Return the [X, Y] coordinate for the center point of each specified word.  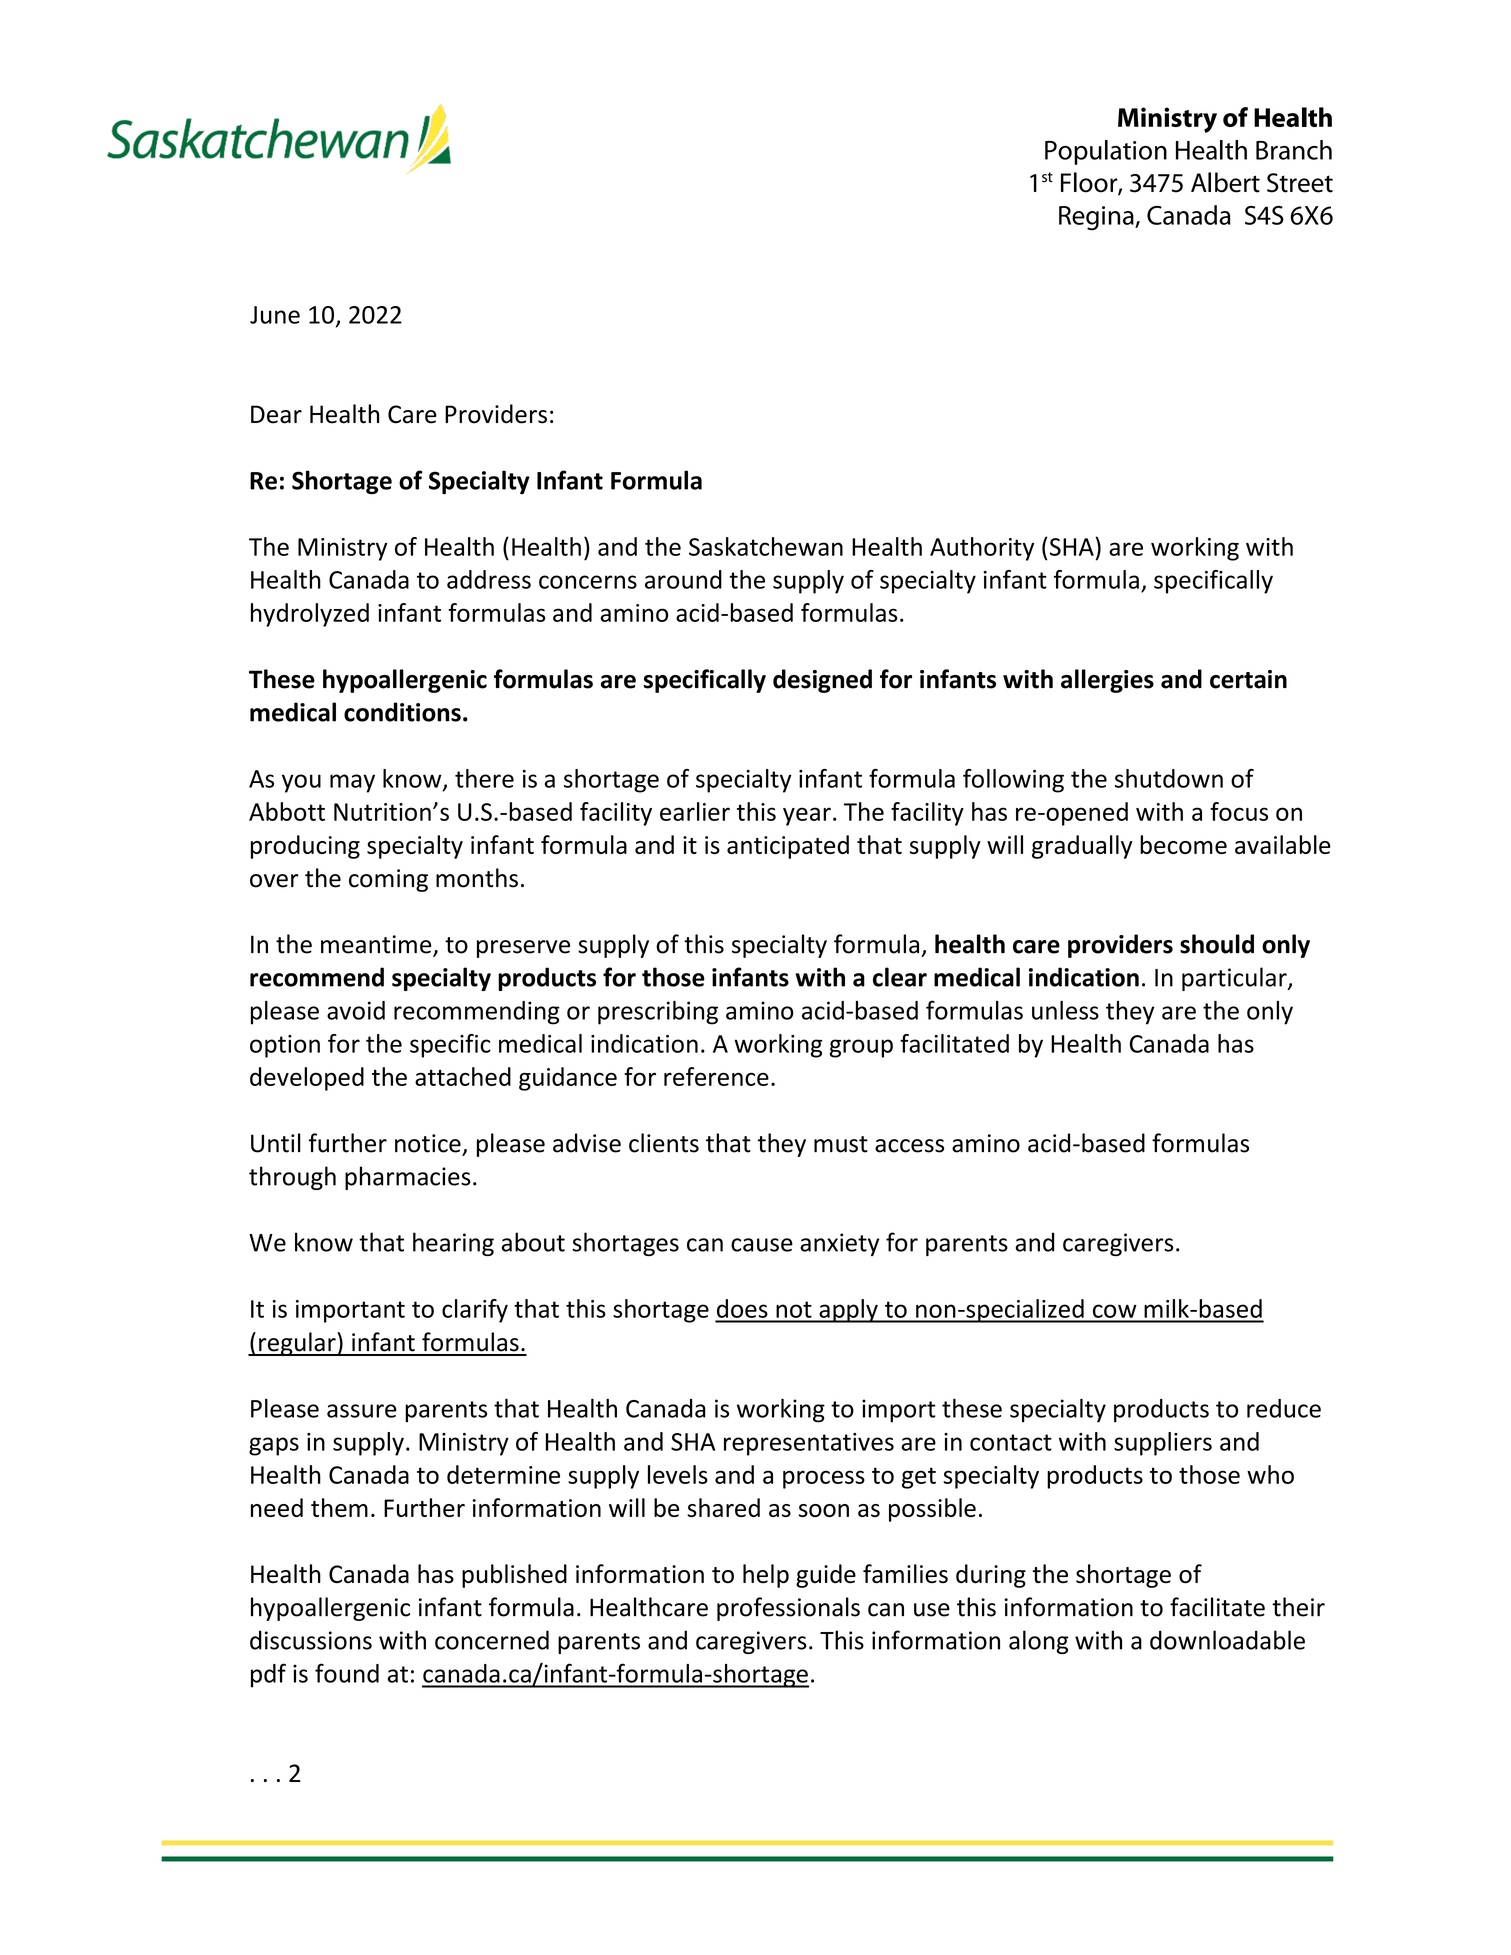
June [275, 315]
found [347, 1673]
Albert [1225, 182]
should [1217, 944]
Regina [1097, 218]
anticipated [788, 847]
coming [388, 880]
